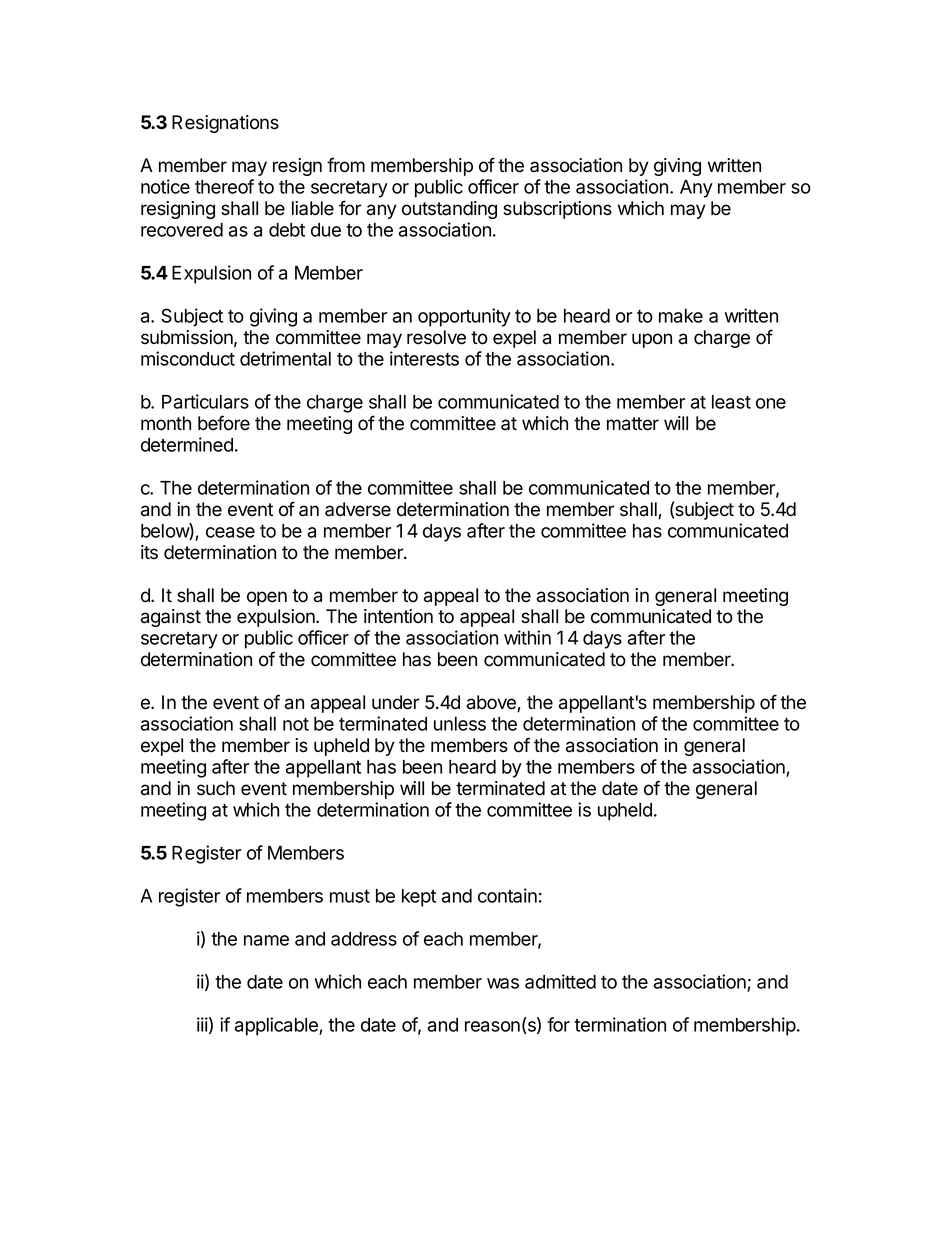 The width and height of the image is (952, 1233). What do you see at coordinates (460, 724) in the image?
I see `unless` at bounding box center [460, 724].
